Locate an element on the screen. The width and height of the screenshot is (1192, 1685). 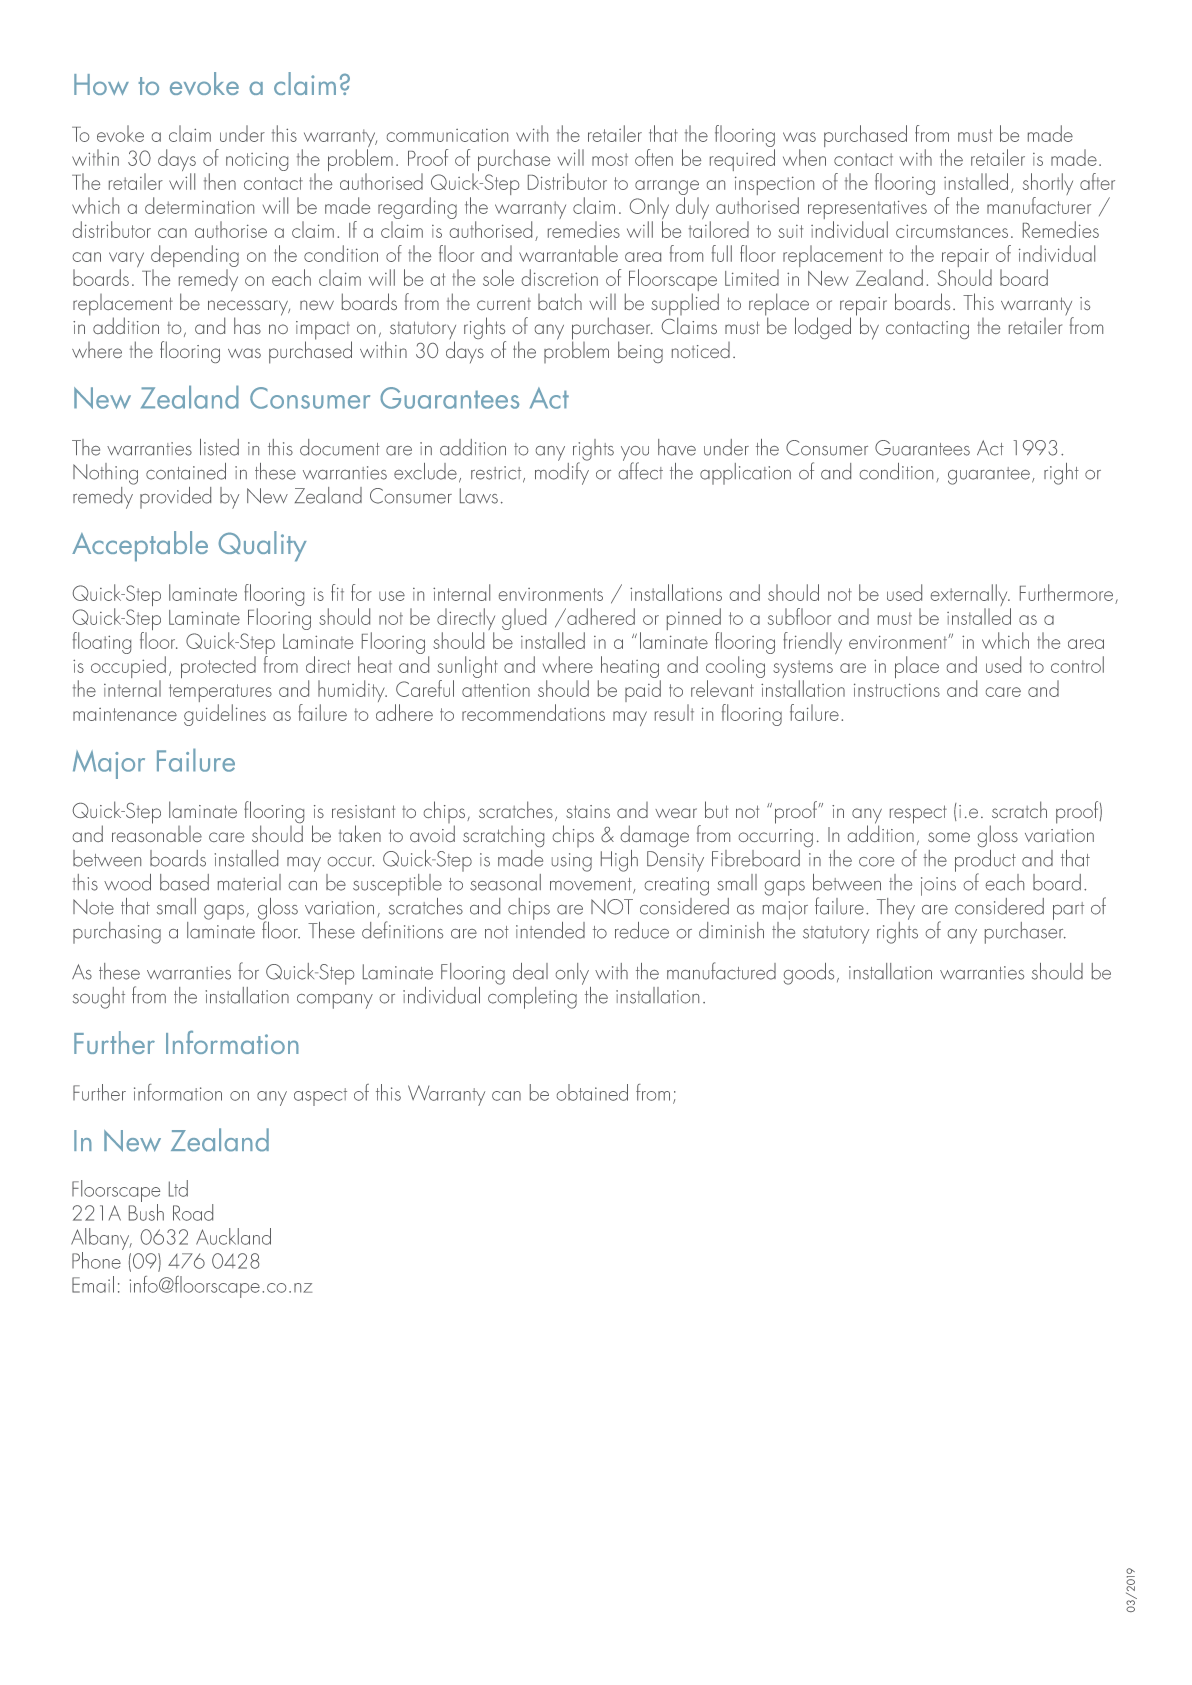
deal is located at coordinates (530, 971).
